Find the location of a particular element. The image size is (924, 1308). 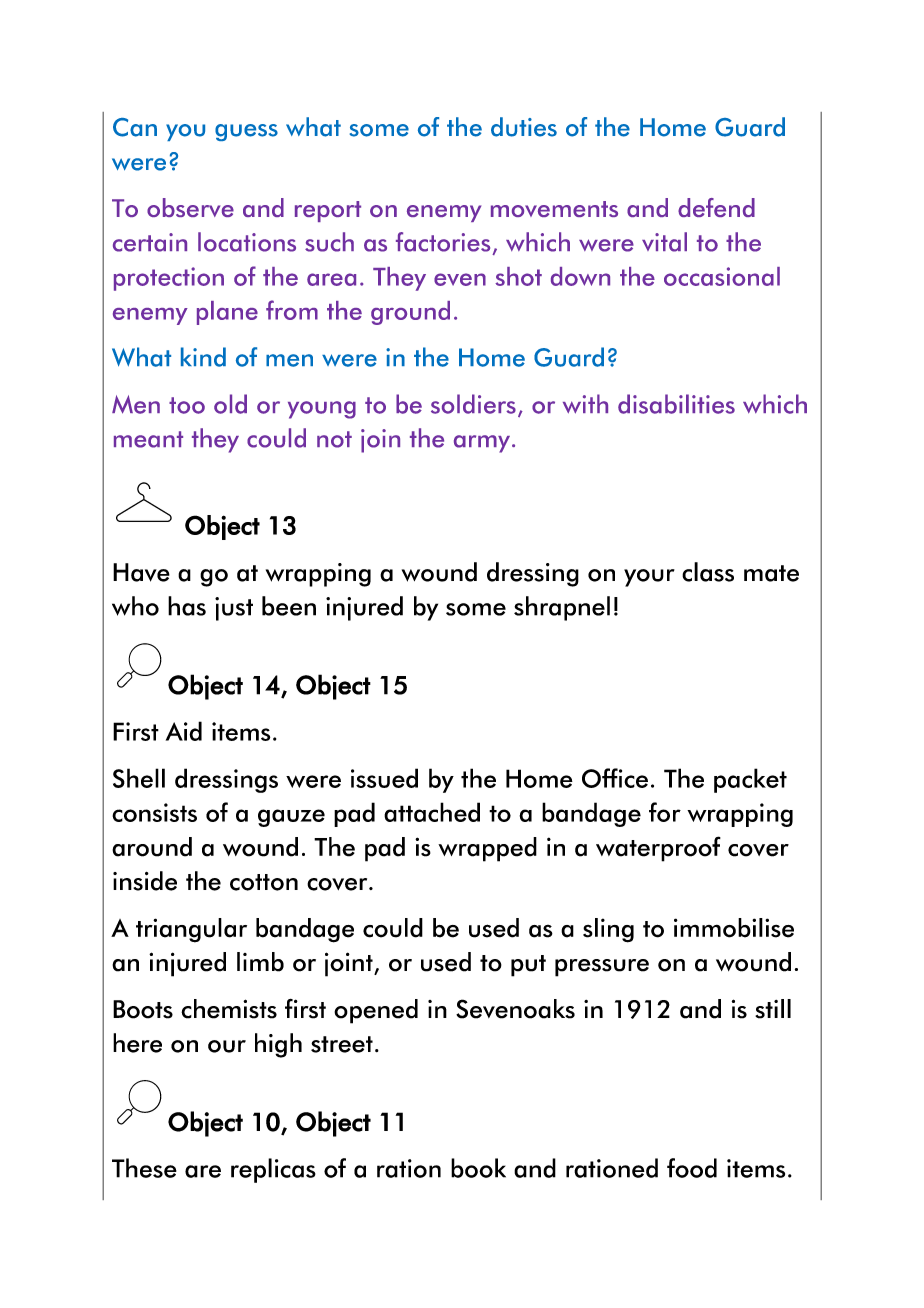

defend is located at coordinates (716, 207).
